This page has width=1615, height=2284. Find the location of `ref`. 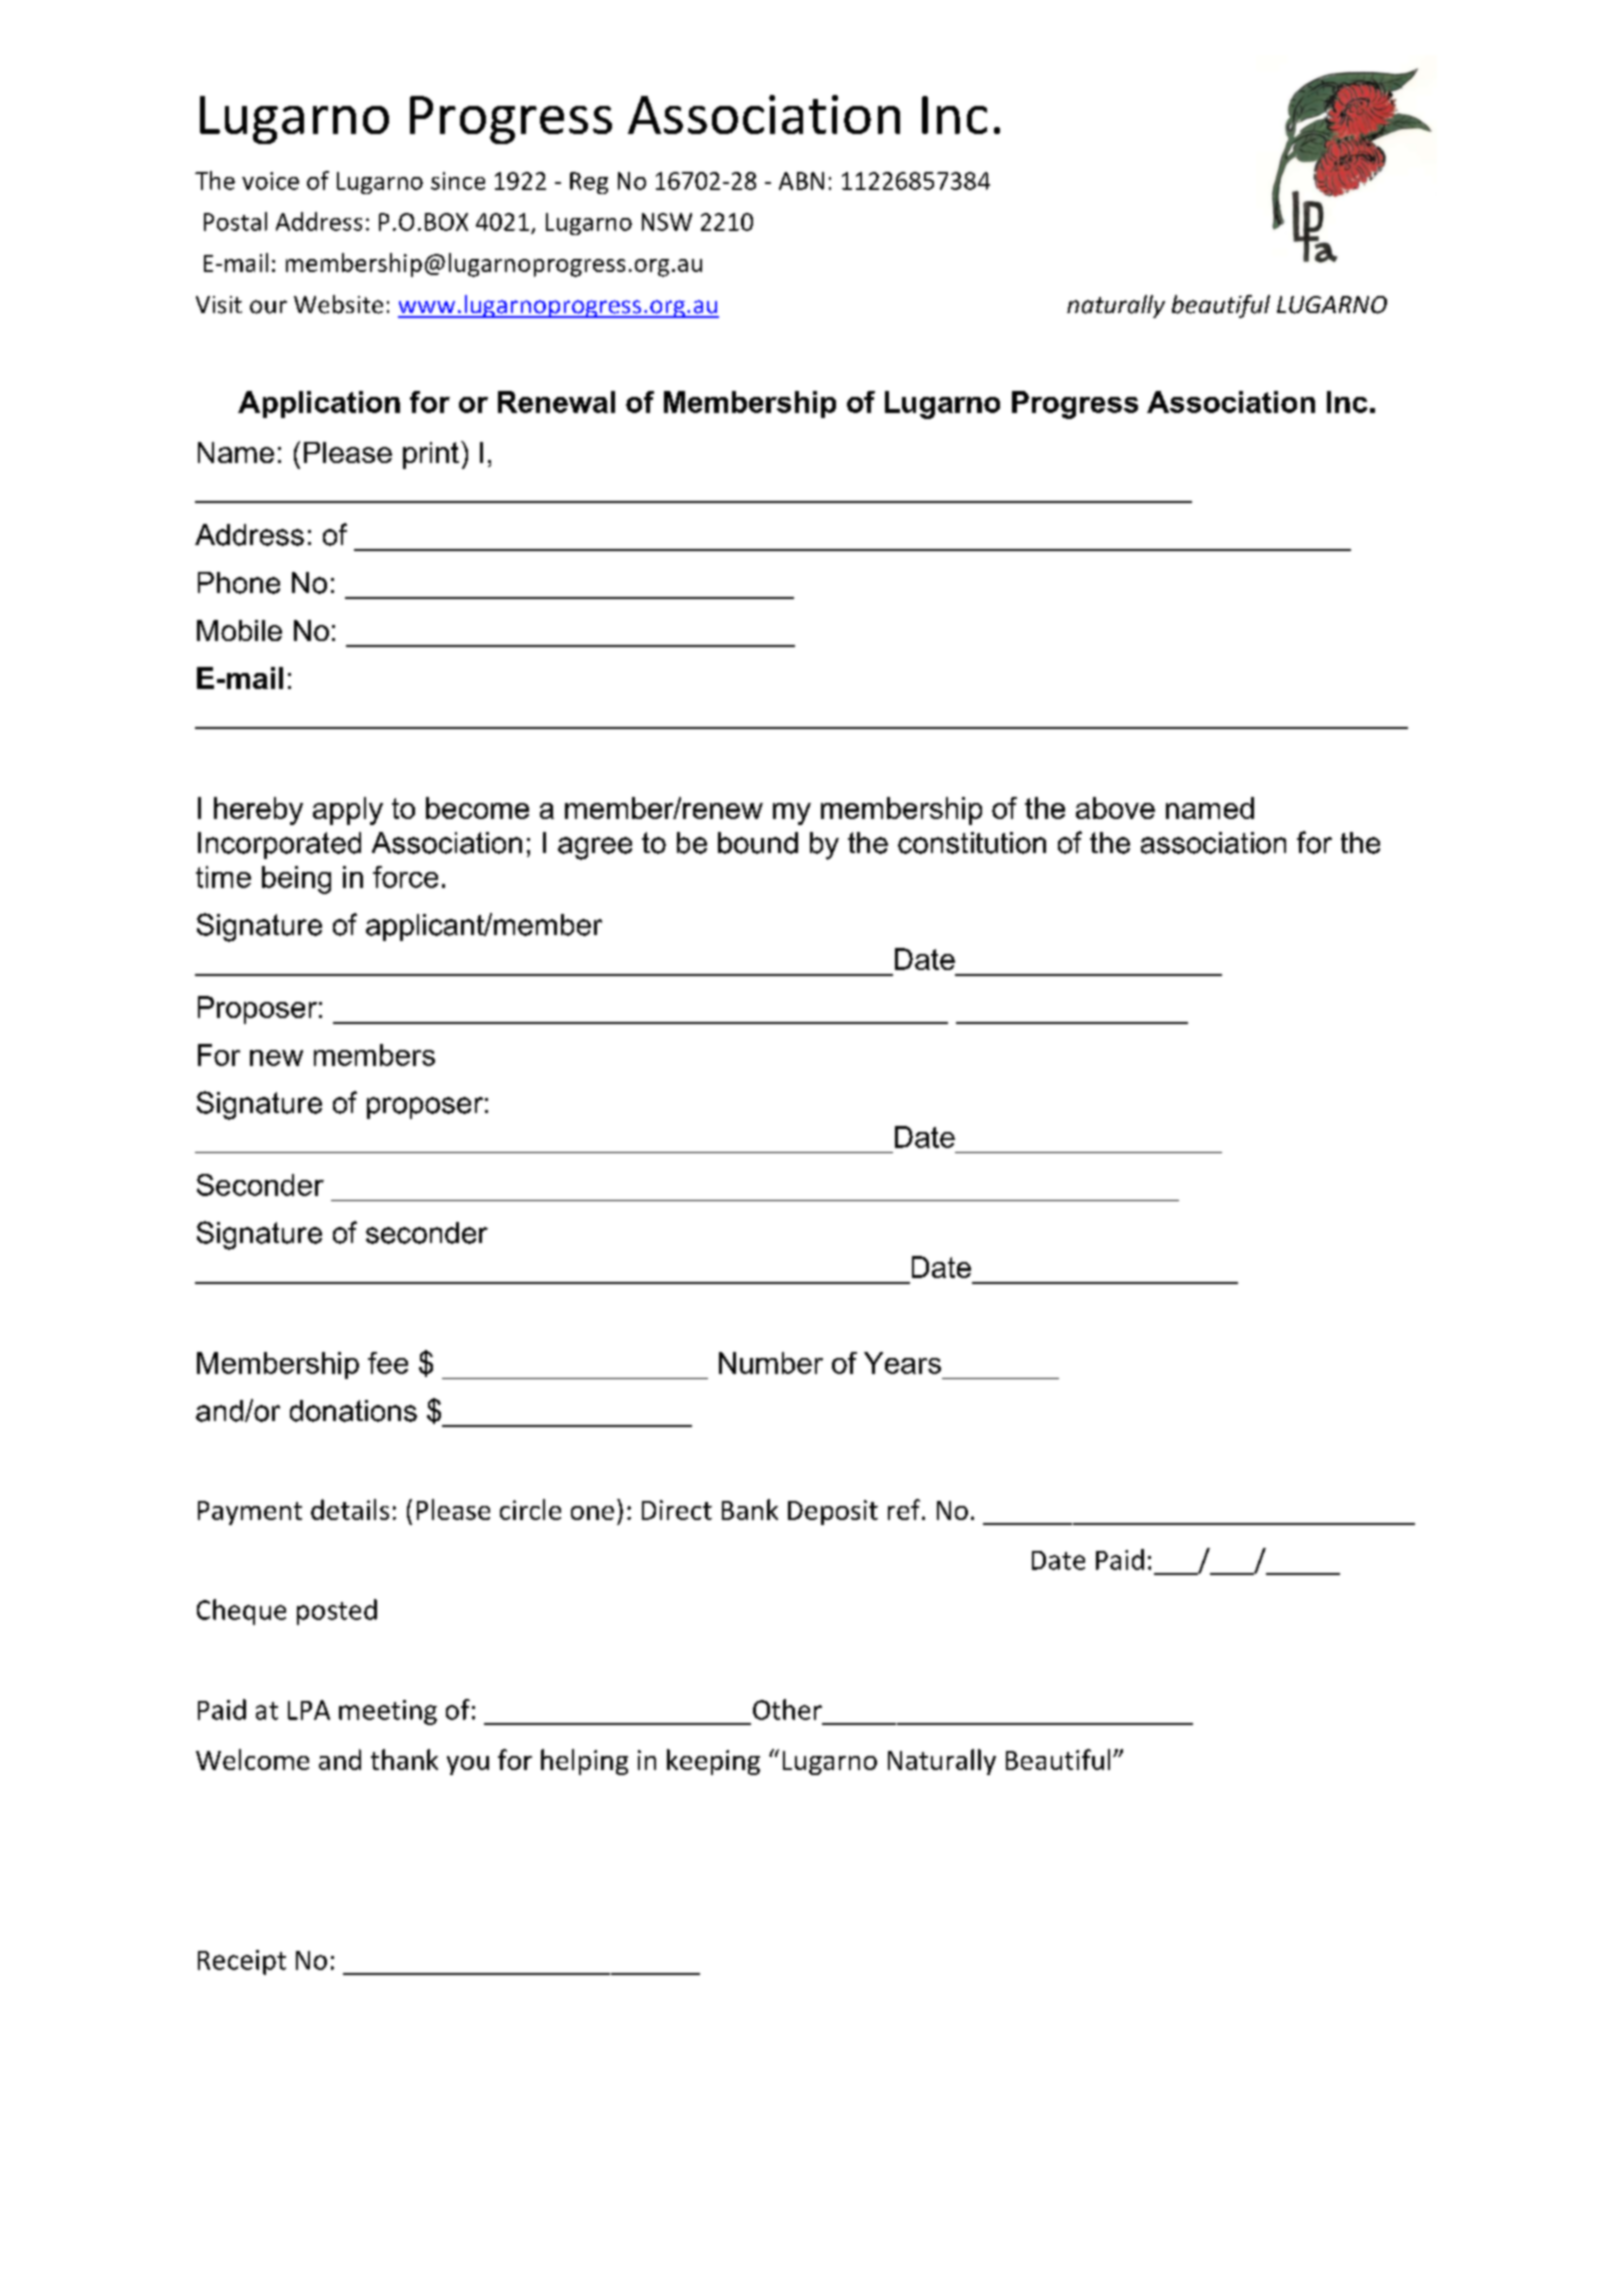

ref is located at coordinates (905, 1509).
